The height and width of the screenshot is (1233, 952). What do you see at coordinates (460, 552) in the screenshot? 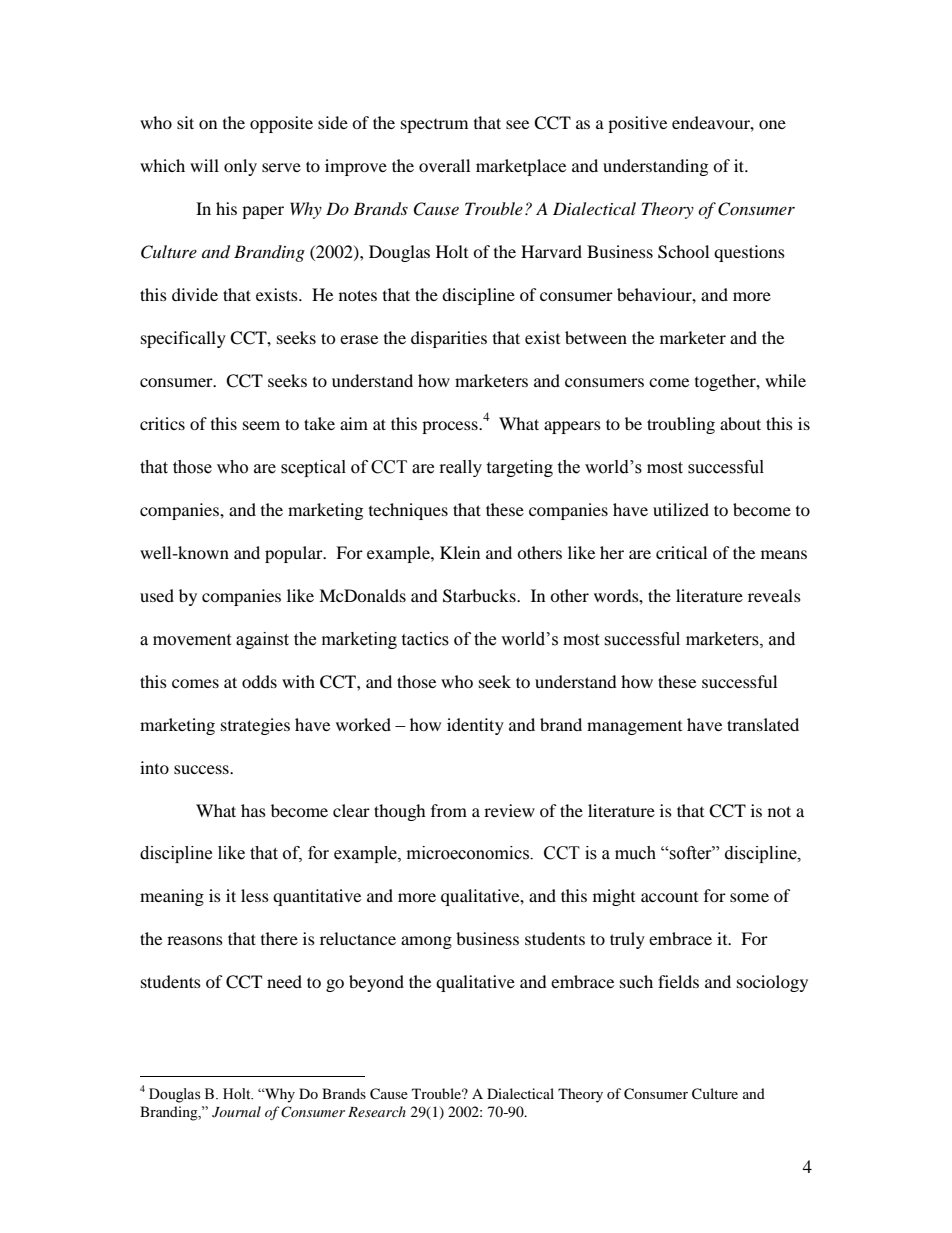
I see `Klein` at bounding box center [460, 552].
